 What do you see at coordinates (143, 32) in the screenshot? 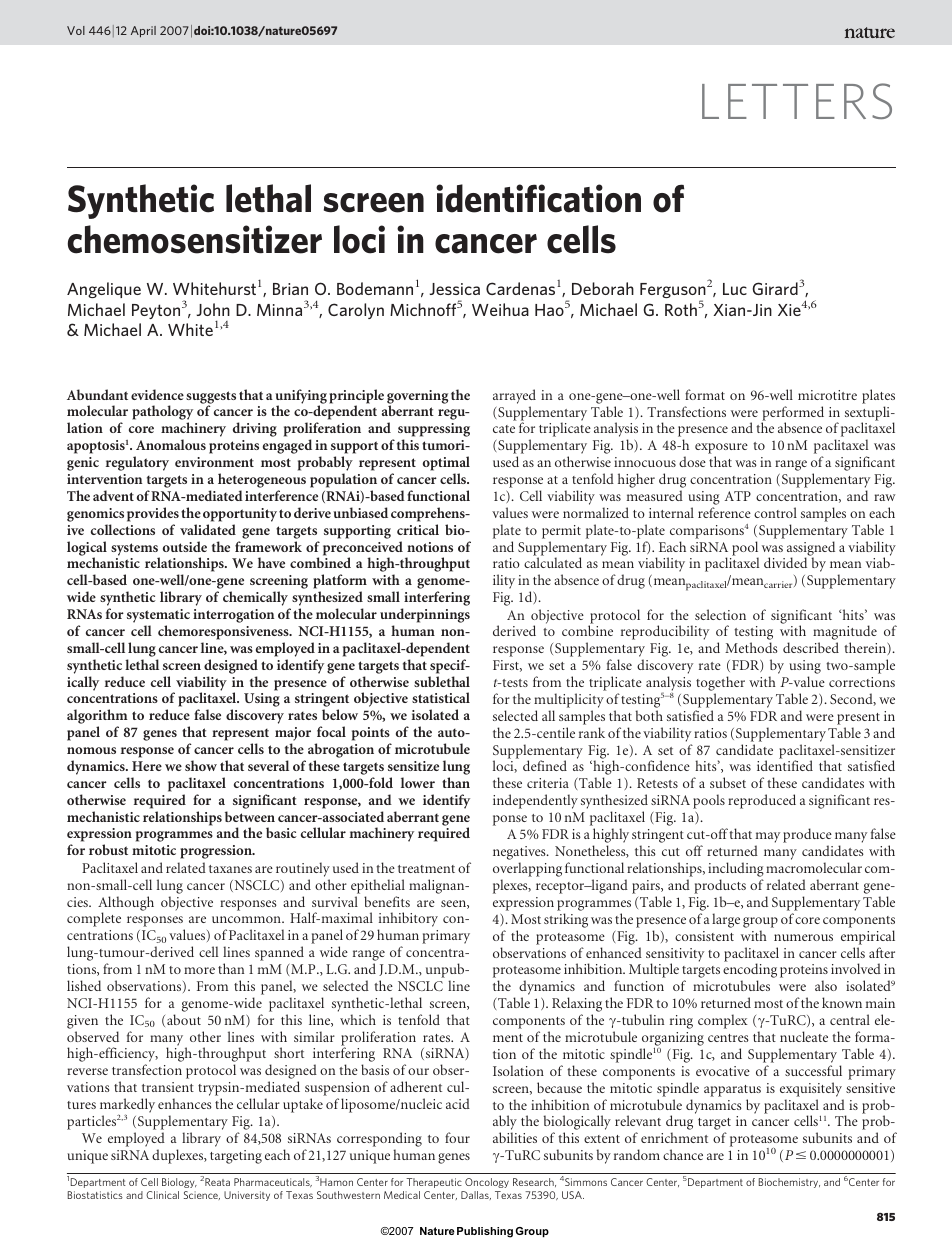
I see `April` at bounding box center [143, 32].
